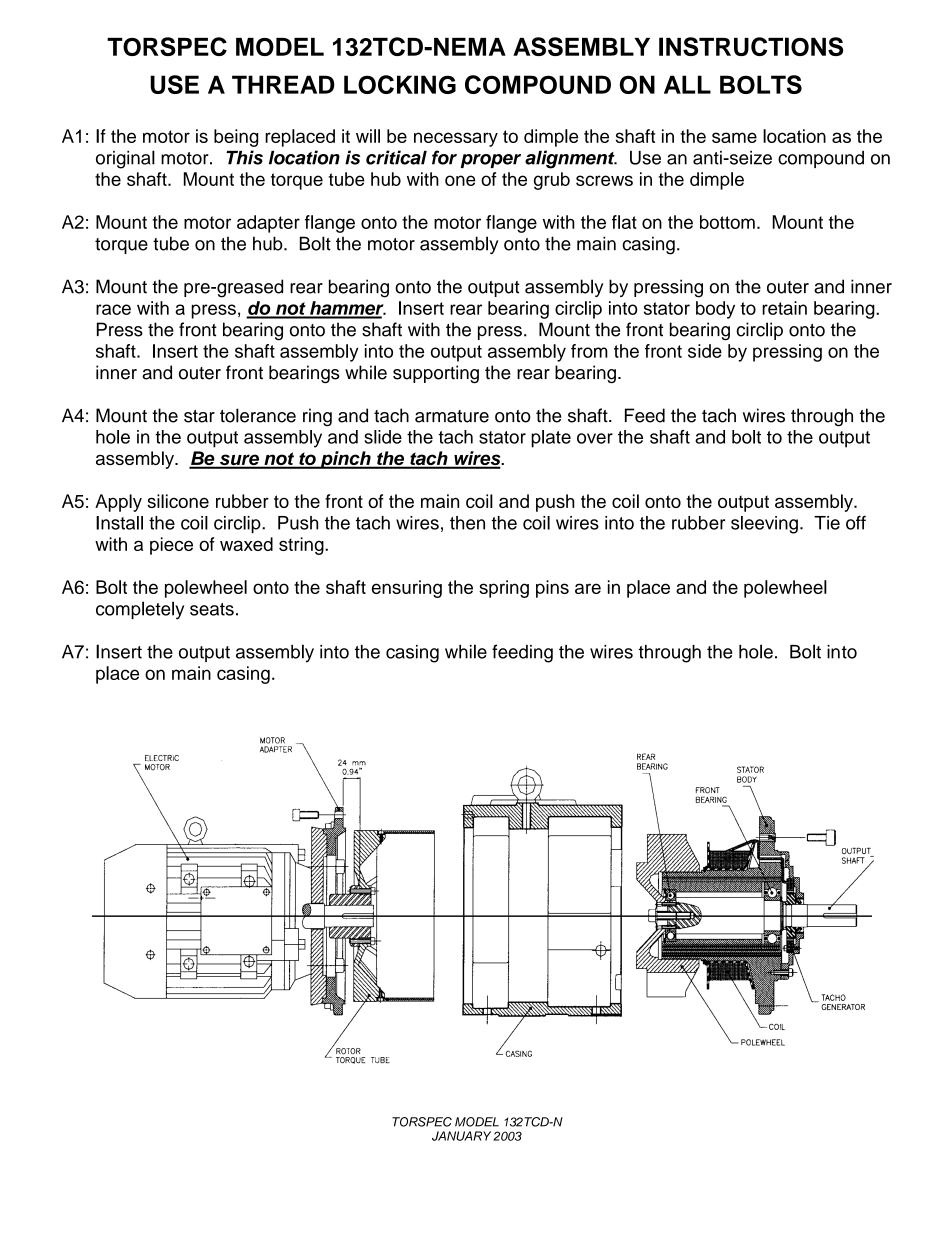  What do you see at coordinates (827, 523) in the image?
I see `Tie` at bounding box center [827, 523].
